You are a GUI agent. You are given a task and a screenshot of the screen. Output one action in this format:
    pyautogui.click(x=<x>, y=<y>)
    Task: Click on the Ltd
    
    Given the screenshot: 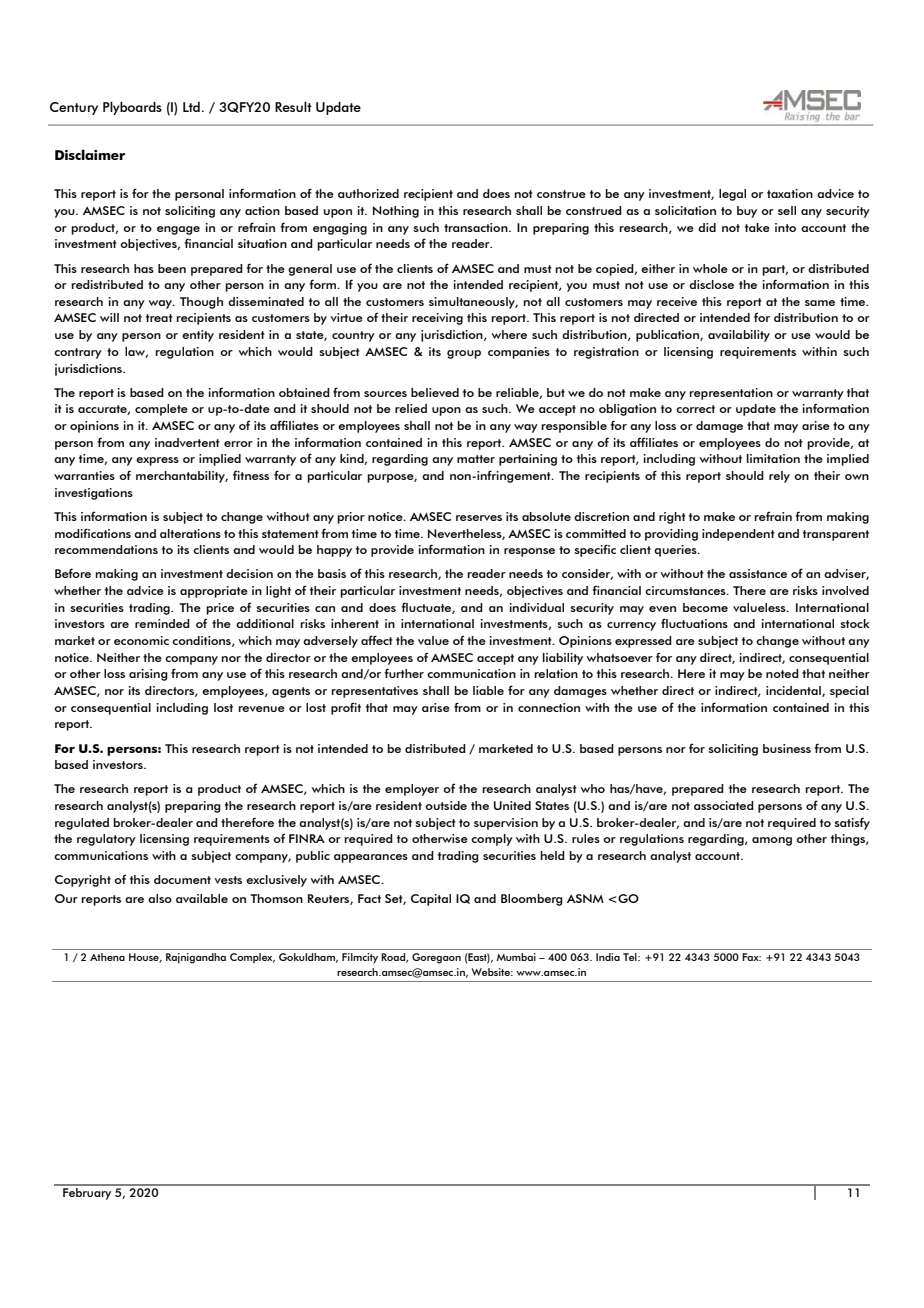 What is the action you would take?
    pyautogui.click(x=191, y=107)
